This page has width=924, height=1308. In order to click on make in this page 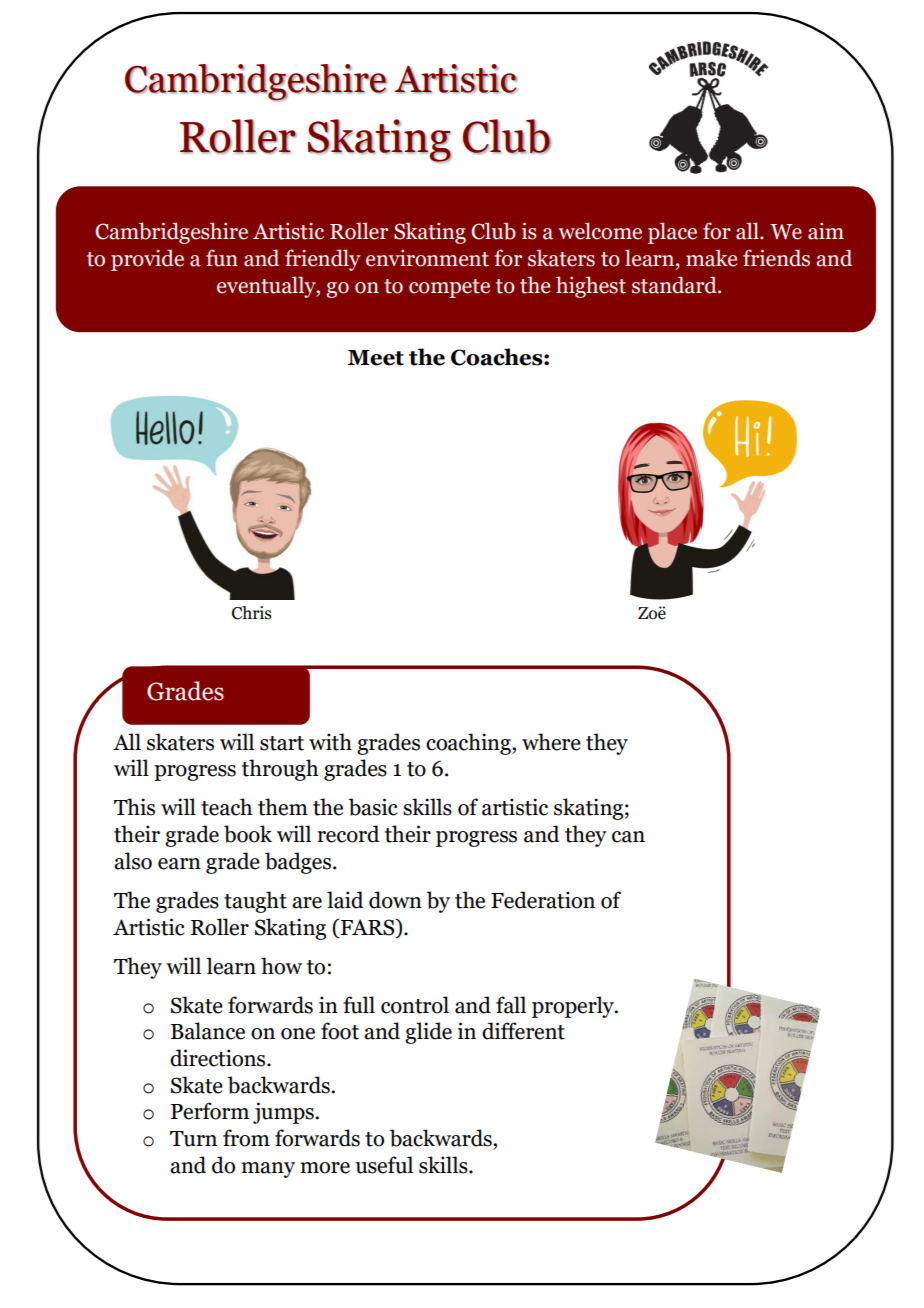, I will do `click(711, 258)`.
